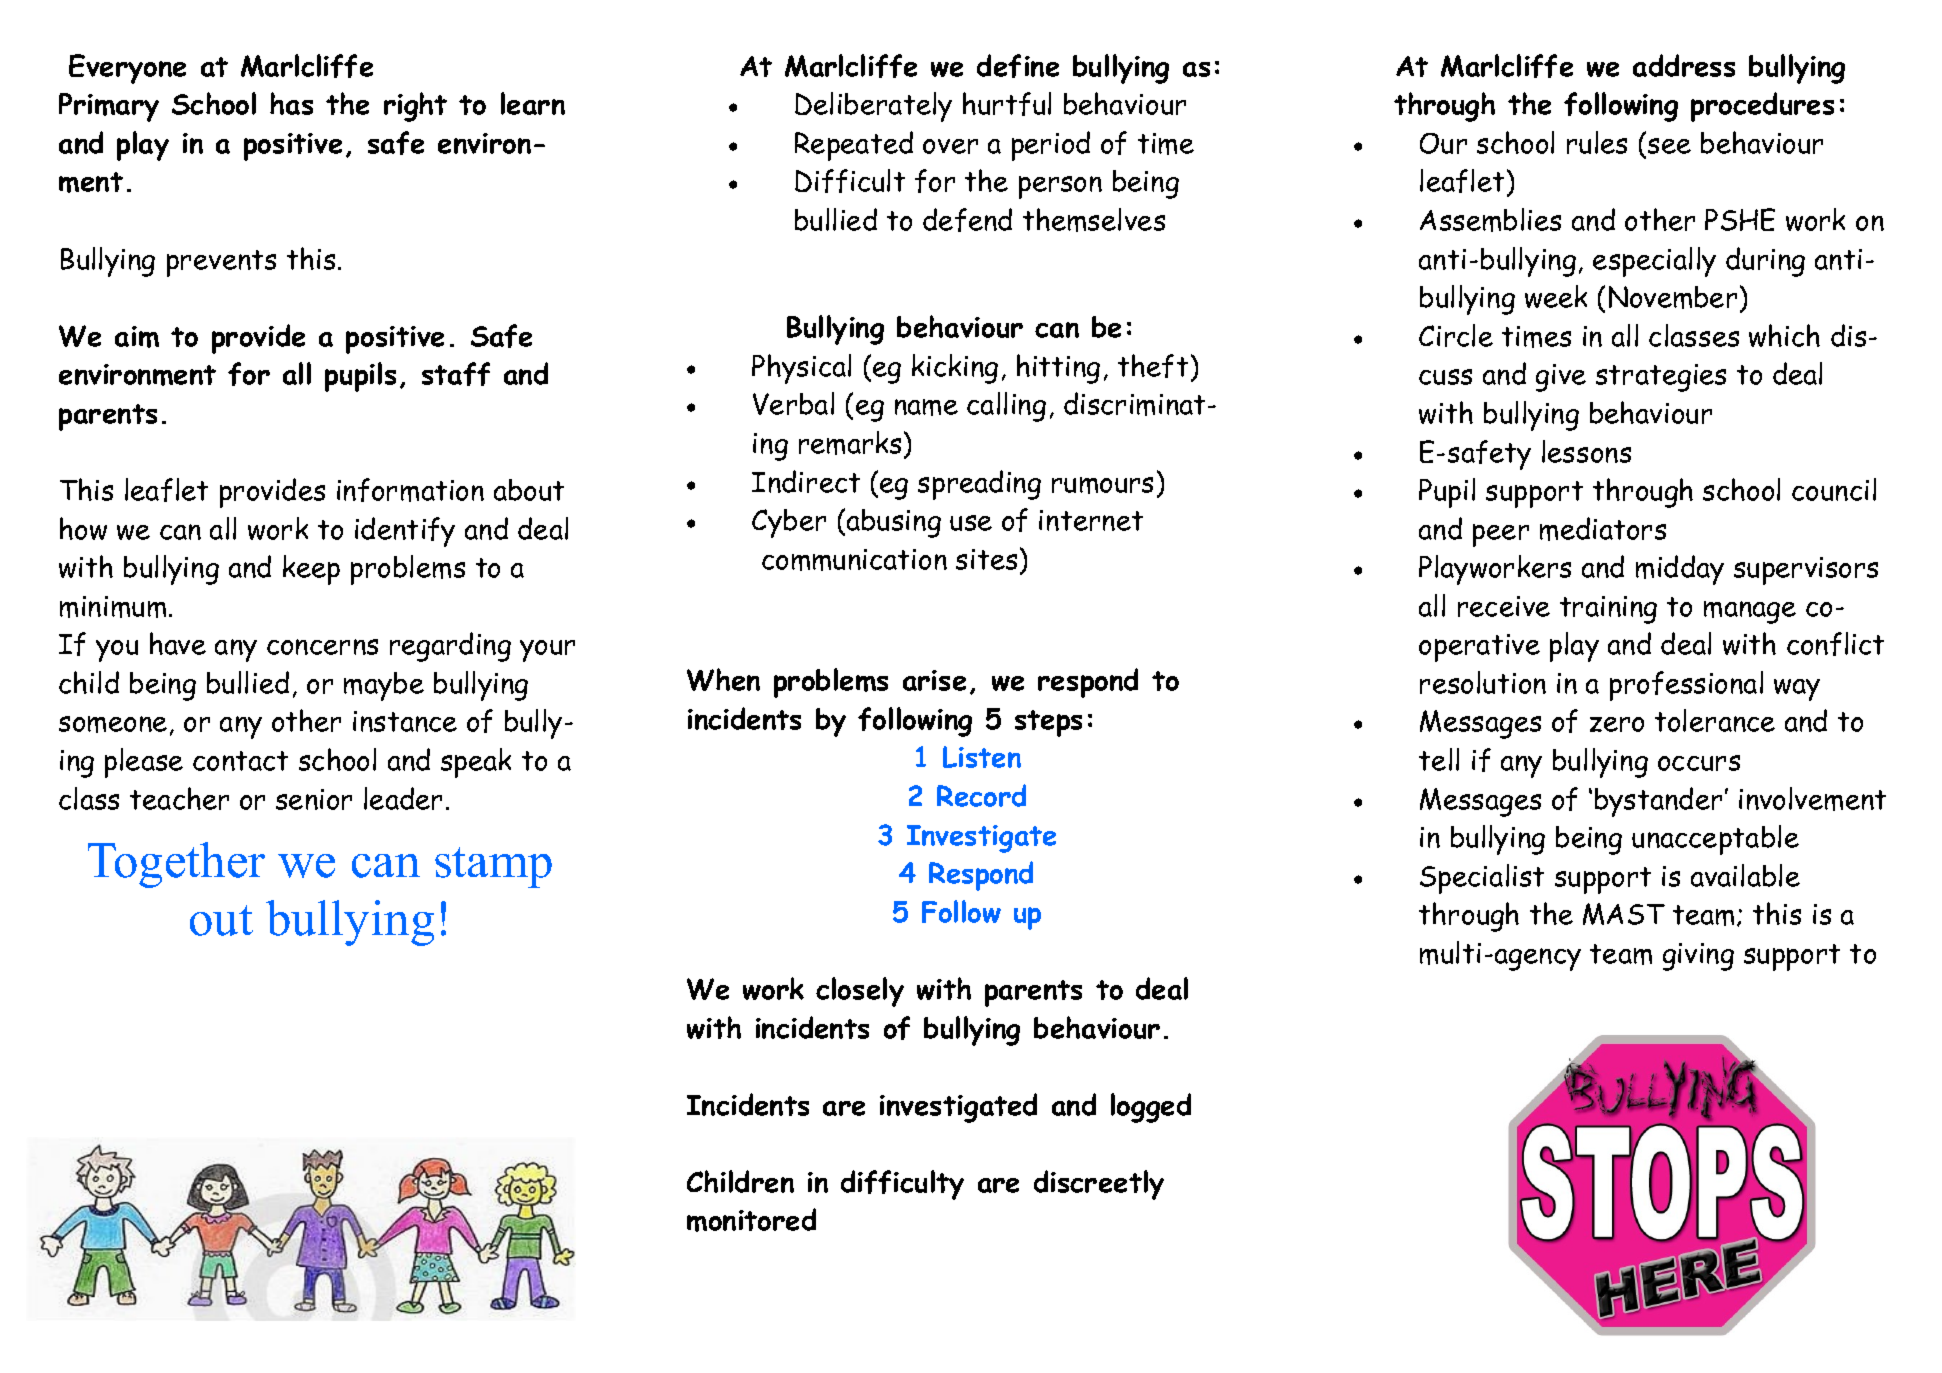 This image has height=1373, width=1942. Describe the element at coordinates (1007, 104) in the image. I see `hurtful` at that location.
